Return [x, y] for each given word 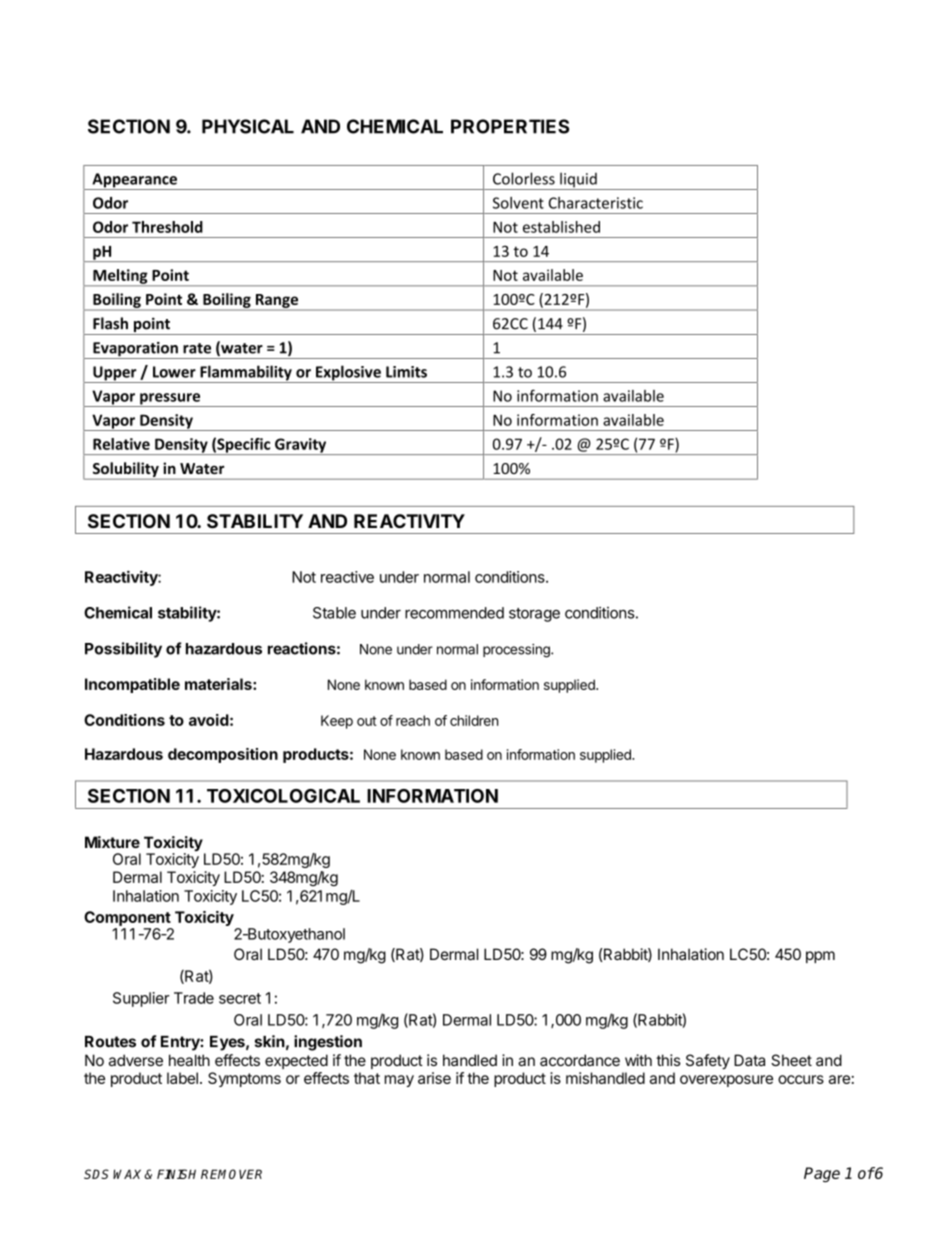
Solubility [126, 469]
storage [534, 615]
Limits [406, 372]
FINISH [176, 1174]
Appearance [134, 181]
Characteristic [596, 203]
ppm [820, 957]
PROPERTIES [510, 126]
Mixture [112, 842]
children [474, 720]
